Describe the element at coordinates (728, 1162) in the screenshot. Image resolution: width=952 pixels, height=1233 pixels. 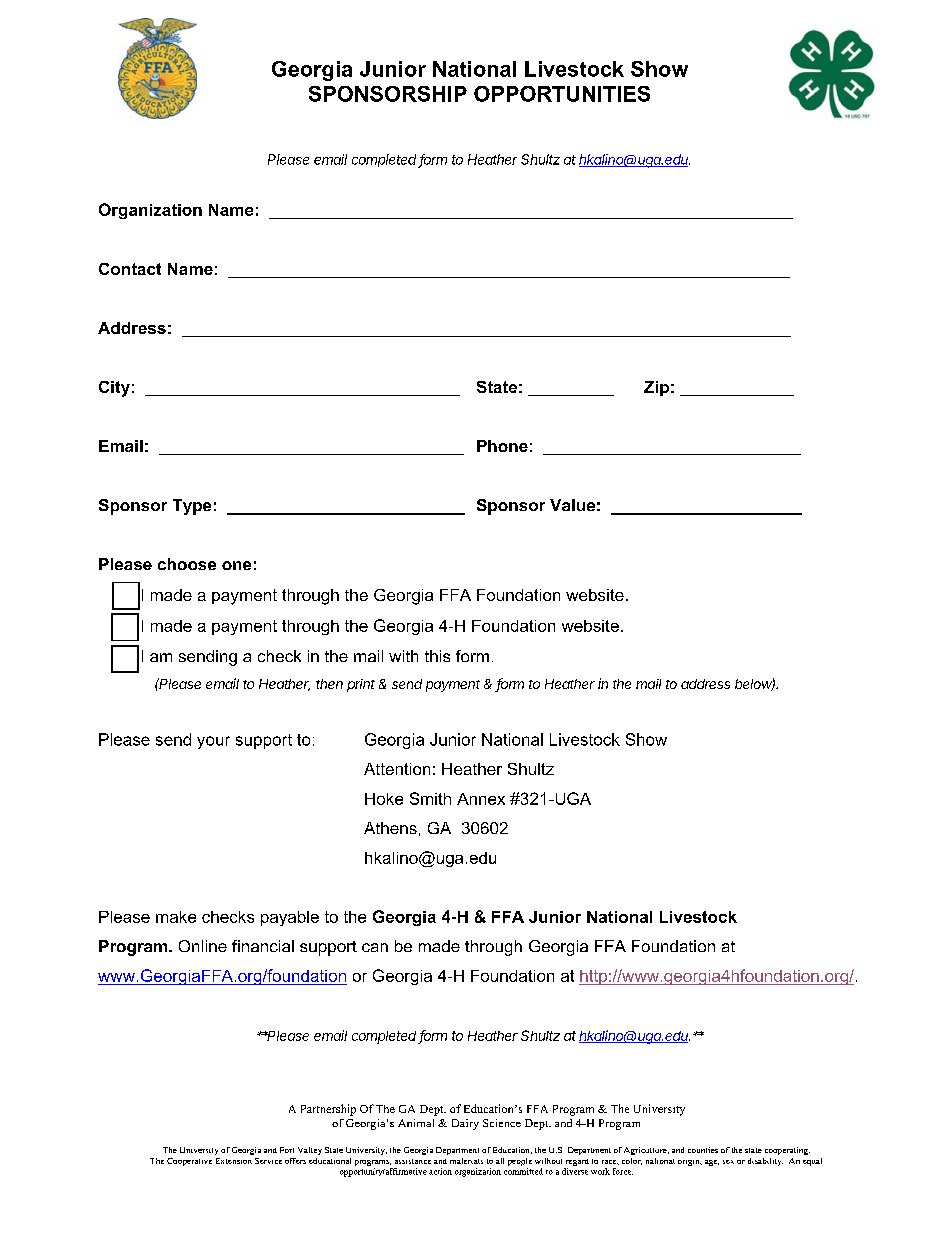
I see `sex` at that location.
